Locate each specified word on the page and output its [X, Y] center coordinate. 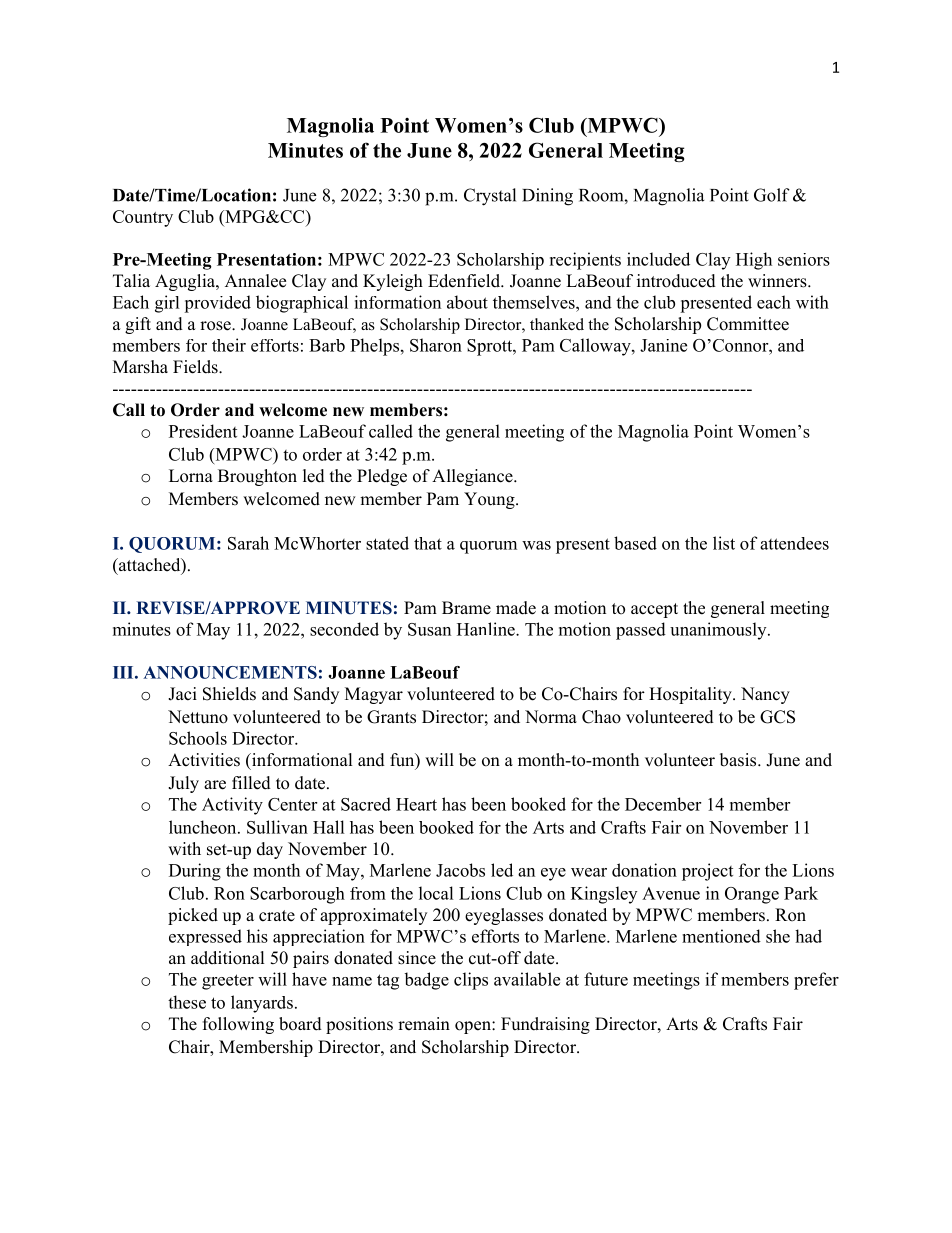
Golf [772, 195]
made [516, 608]
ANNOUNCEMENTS [230, 672]
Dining [547, 197]
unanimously [719, 631]
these [187, 1002]
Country [143, 218]
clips [471, 981]
